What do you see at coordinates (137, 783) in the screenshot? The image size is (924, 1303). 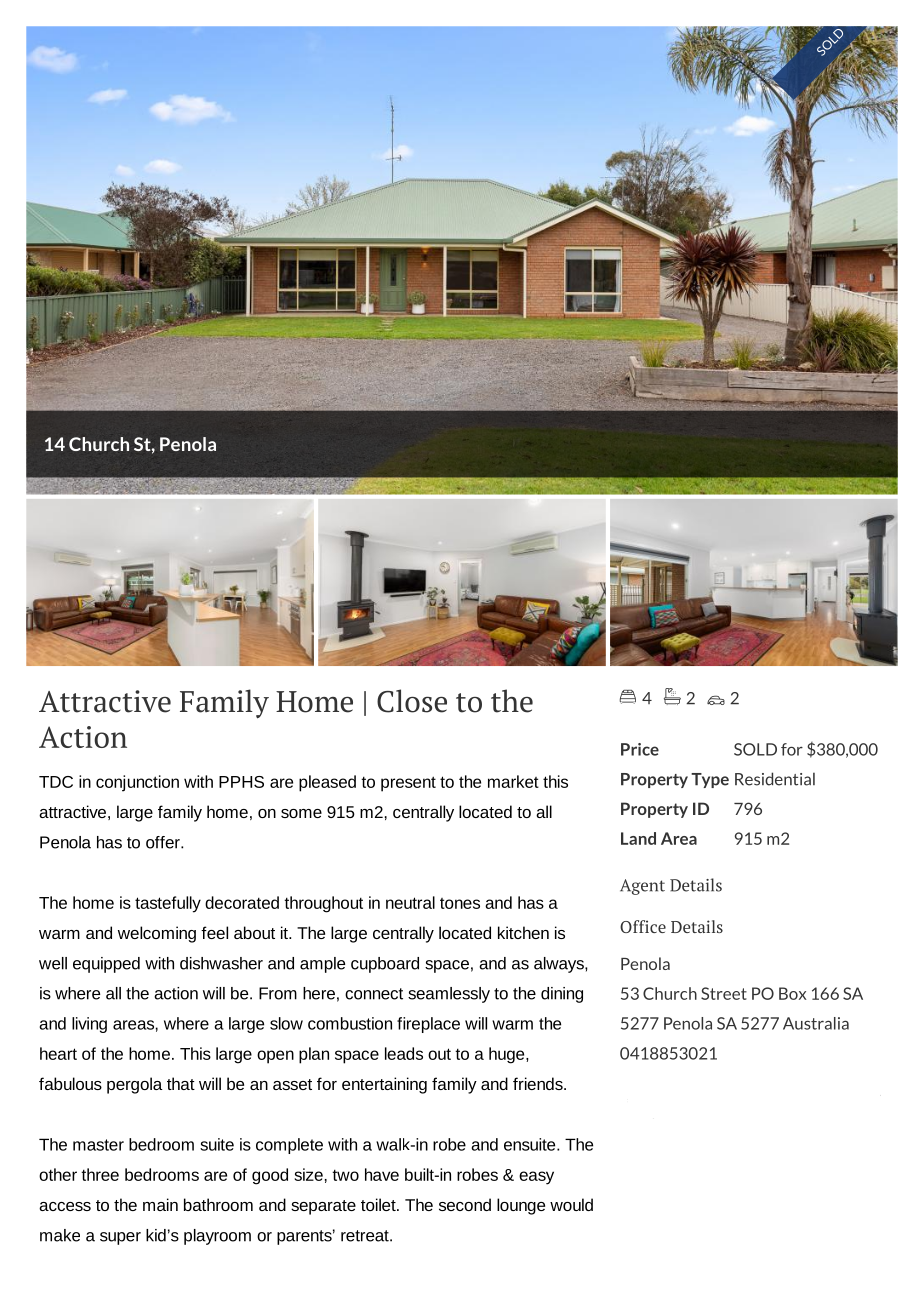 I see `conjunction` at bounding box center [137, 783].
